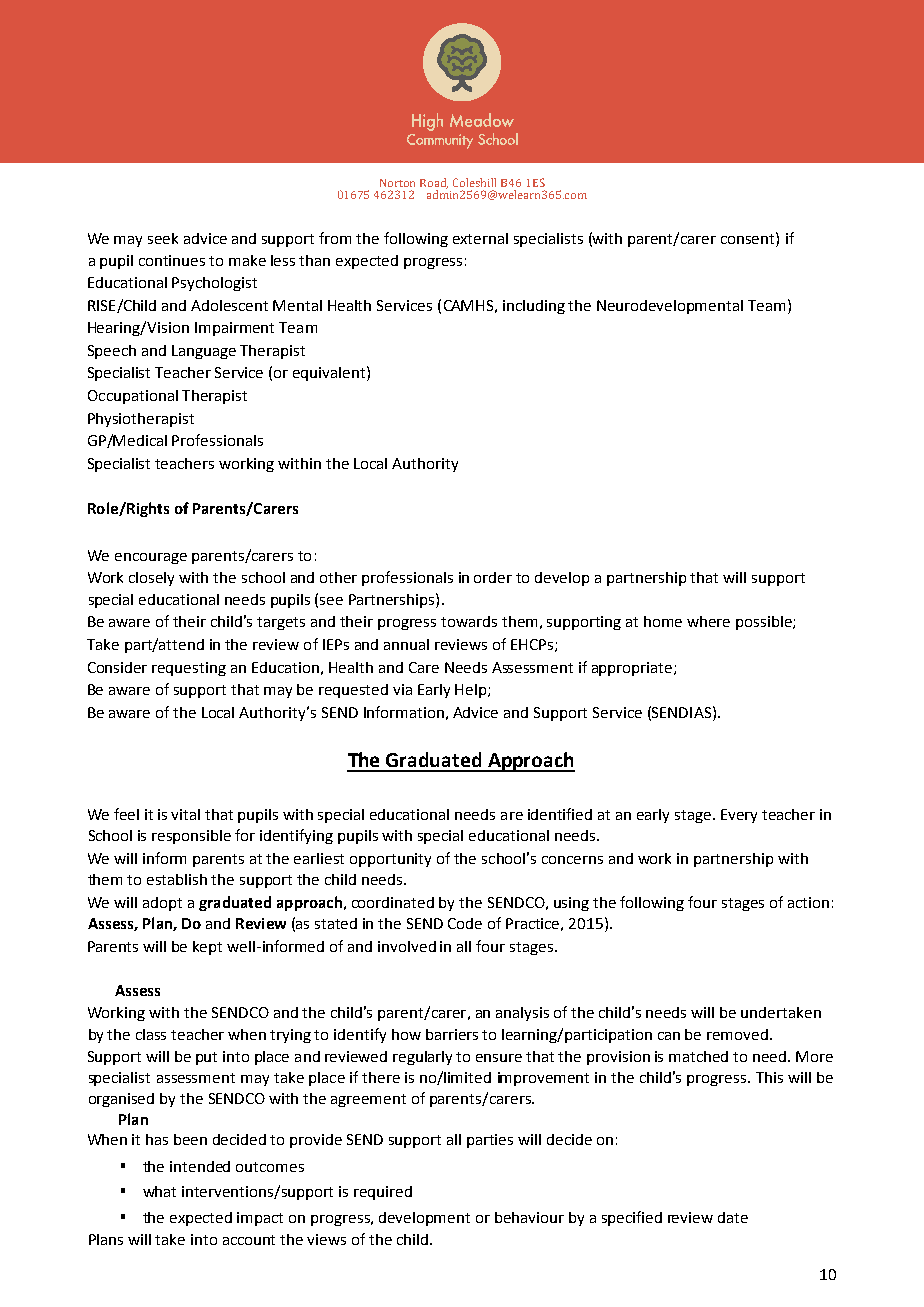 The height and width of the screenshot is (1307, 924). What do you see at coordinates (151, 579) in the screenshot?
I see `closely` at bounding box center [151, 579].
